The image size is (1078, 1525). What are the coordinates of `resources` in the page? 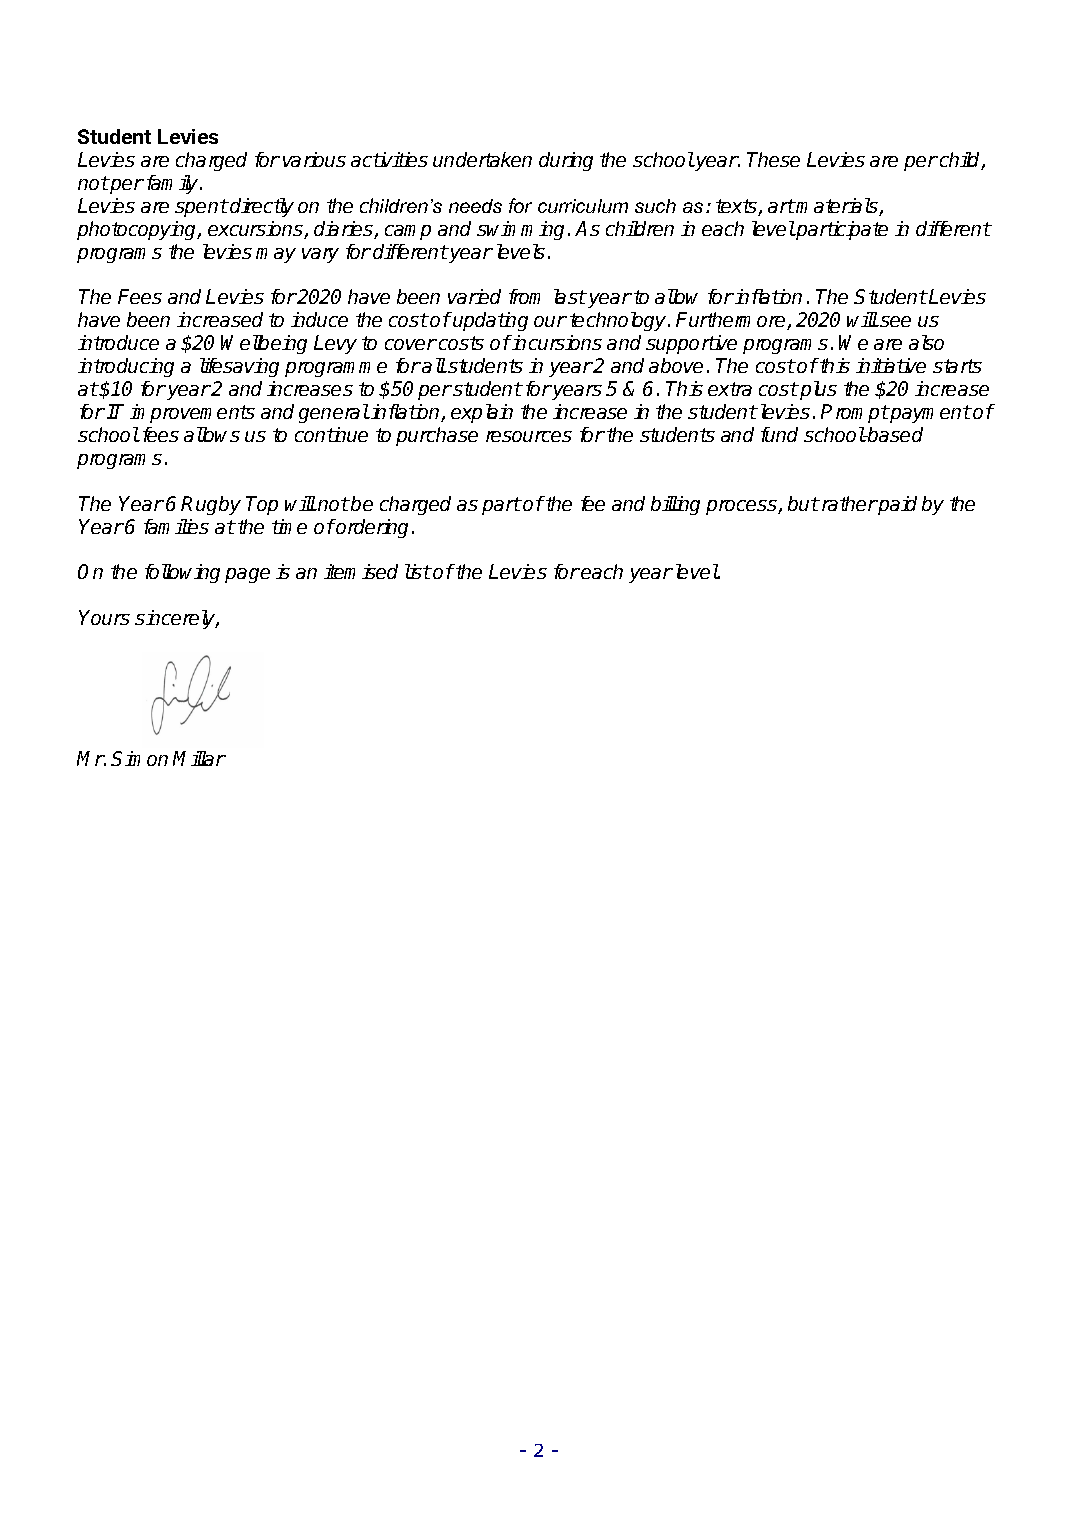 It's located at (529, 436).
